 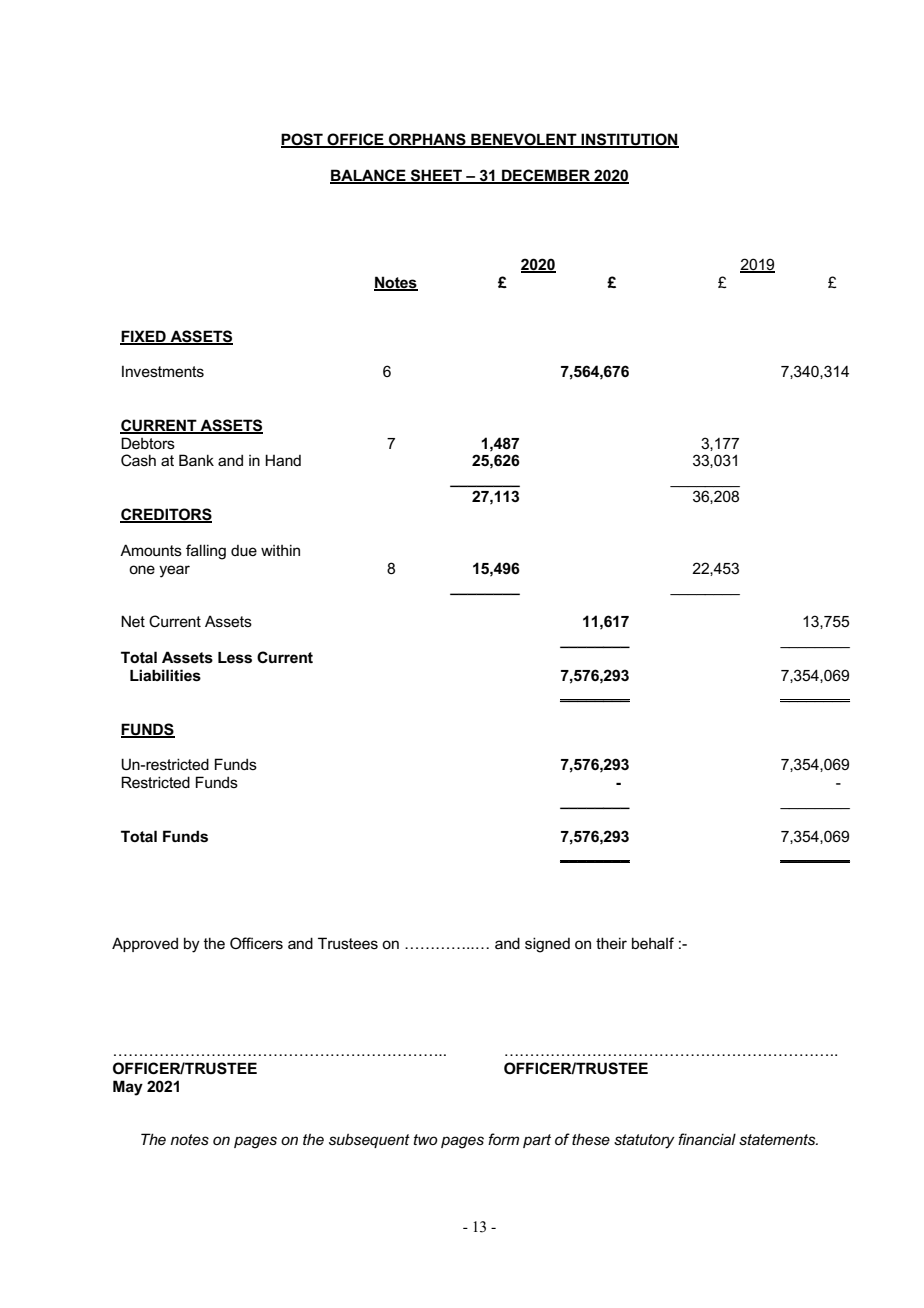 What do you see at coordinates (611, 943) in the screenshot?
I see `their` at bounding box center [611, 943].
